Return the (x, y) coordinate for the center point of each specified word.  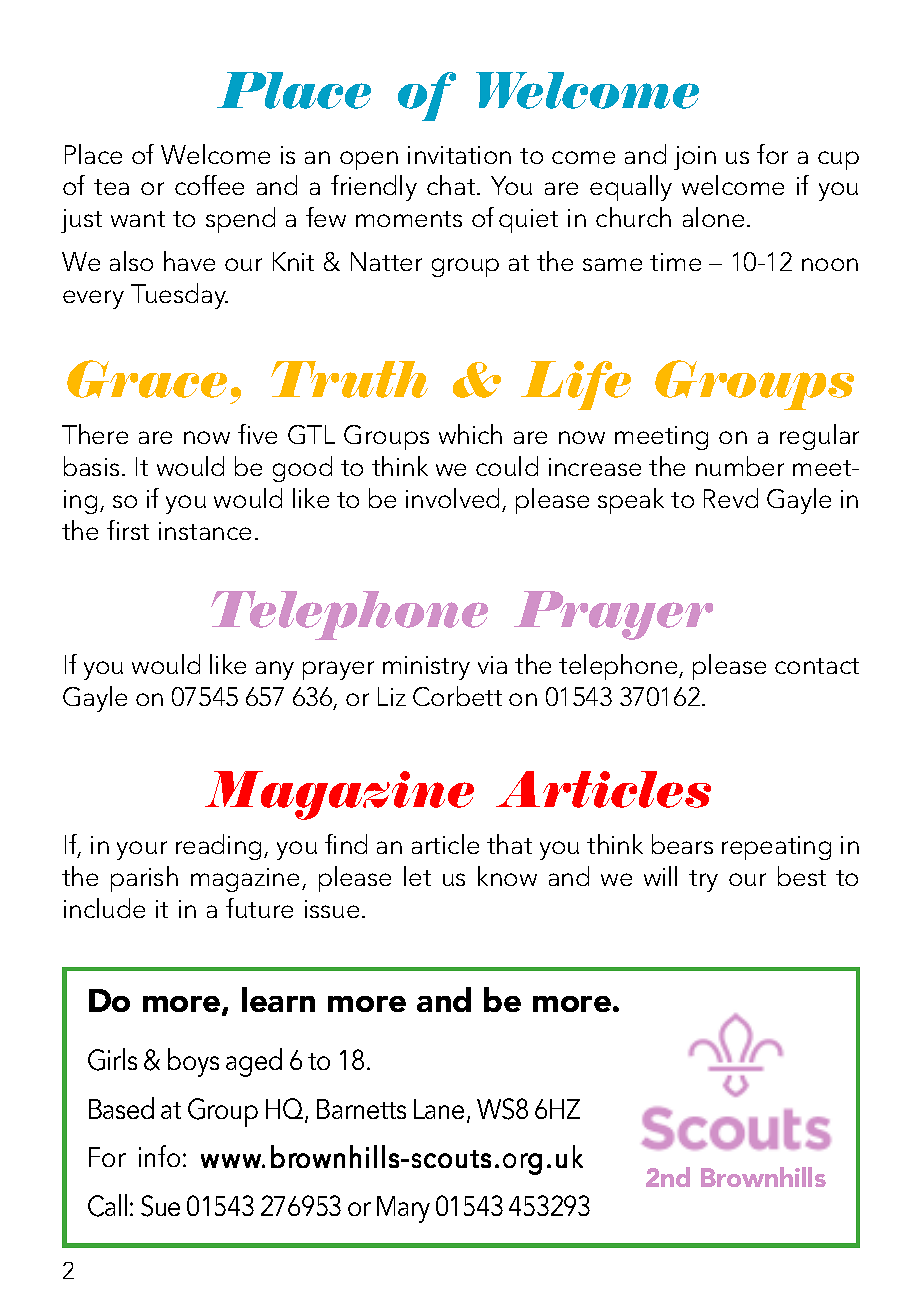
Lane (439, 1109)
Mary (403, 1209)
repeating (776, 848)
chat (452, 185)
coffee (209, 185)
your (142, 850)
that (509, 844)
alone (713, 217)
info (159, 1156)
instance (205, 531)
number (740, 466)
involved (452, 498)
